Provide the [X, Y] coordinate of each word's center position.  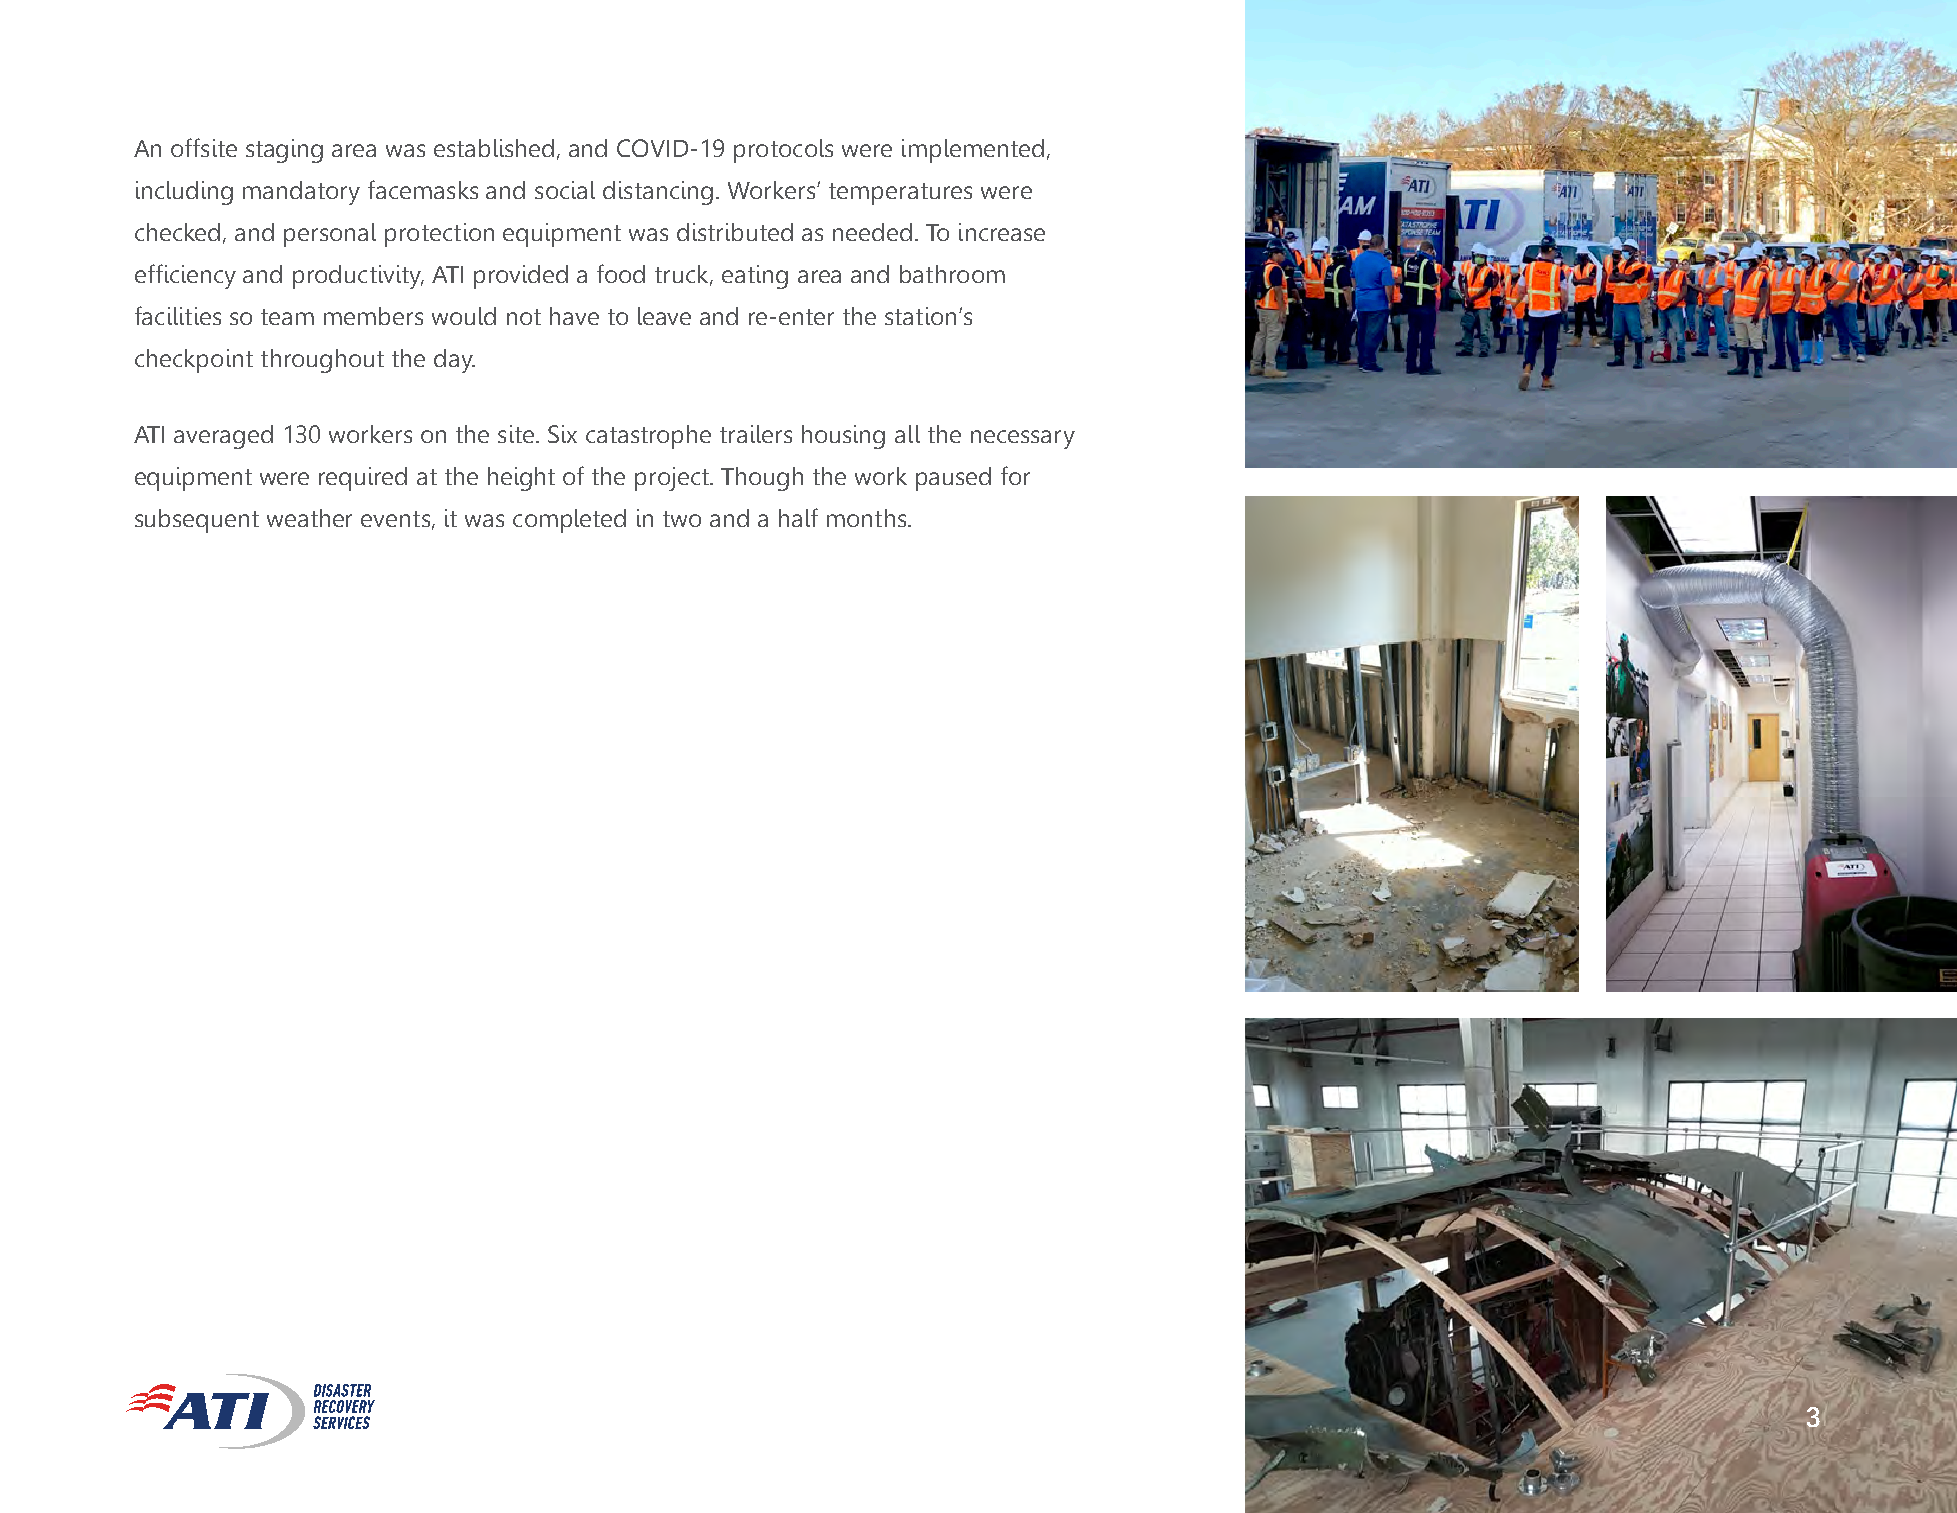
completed [569, 521]
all [907, 434]
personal [330, 235]
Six [562, 434]
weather [309, 518]
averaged [223, 437]
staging [284, 151]
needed [872, 232]
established [494, 148]
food [621, 273]
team [287, 317]
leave [664, 316]
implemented [973, 151]
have [574, 316]
